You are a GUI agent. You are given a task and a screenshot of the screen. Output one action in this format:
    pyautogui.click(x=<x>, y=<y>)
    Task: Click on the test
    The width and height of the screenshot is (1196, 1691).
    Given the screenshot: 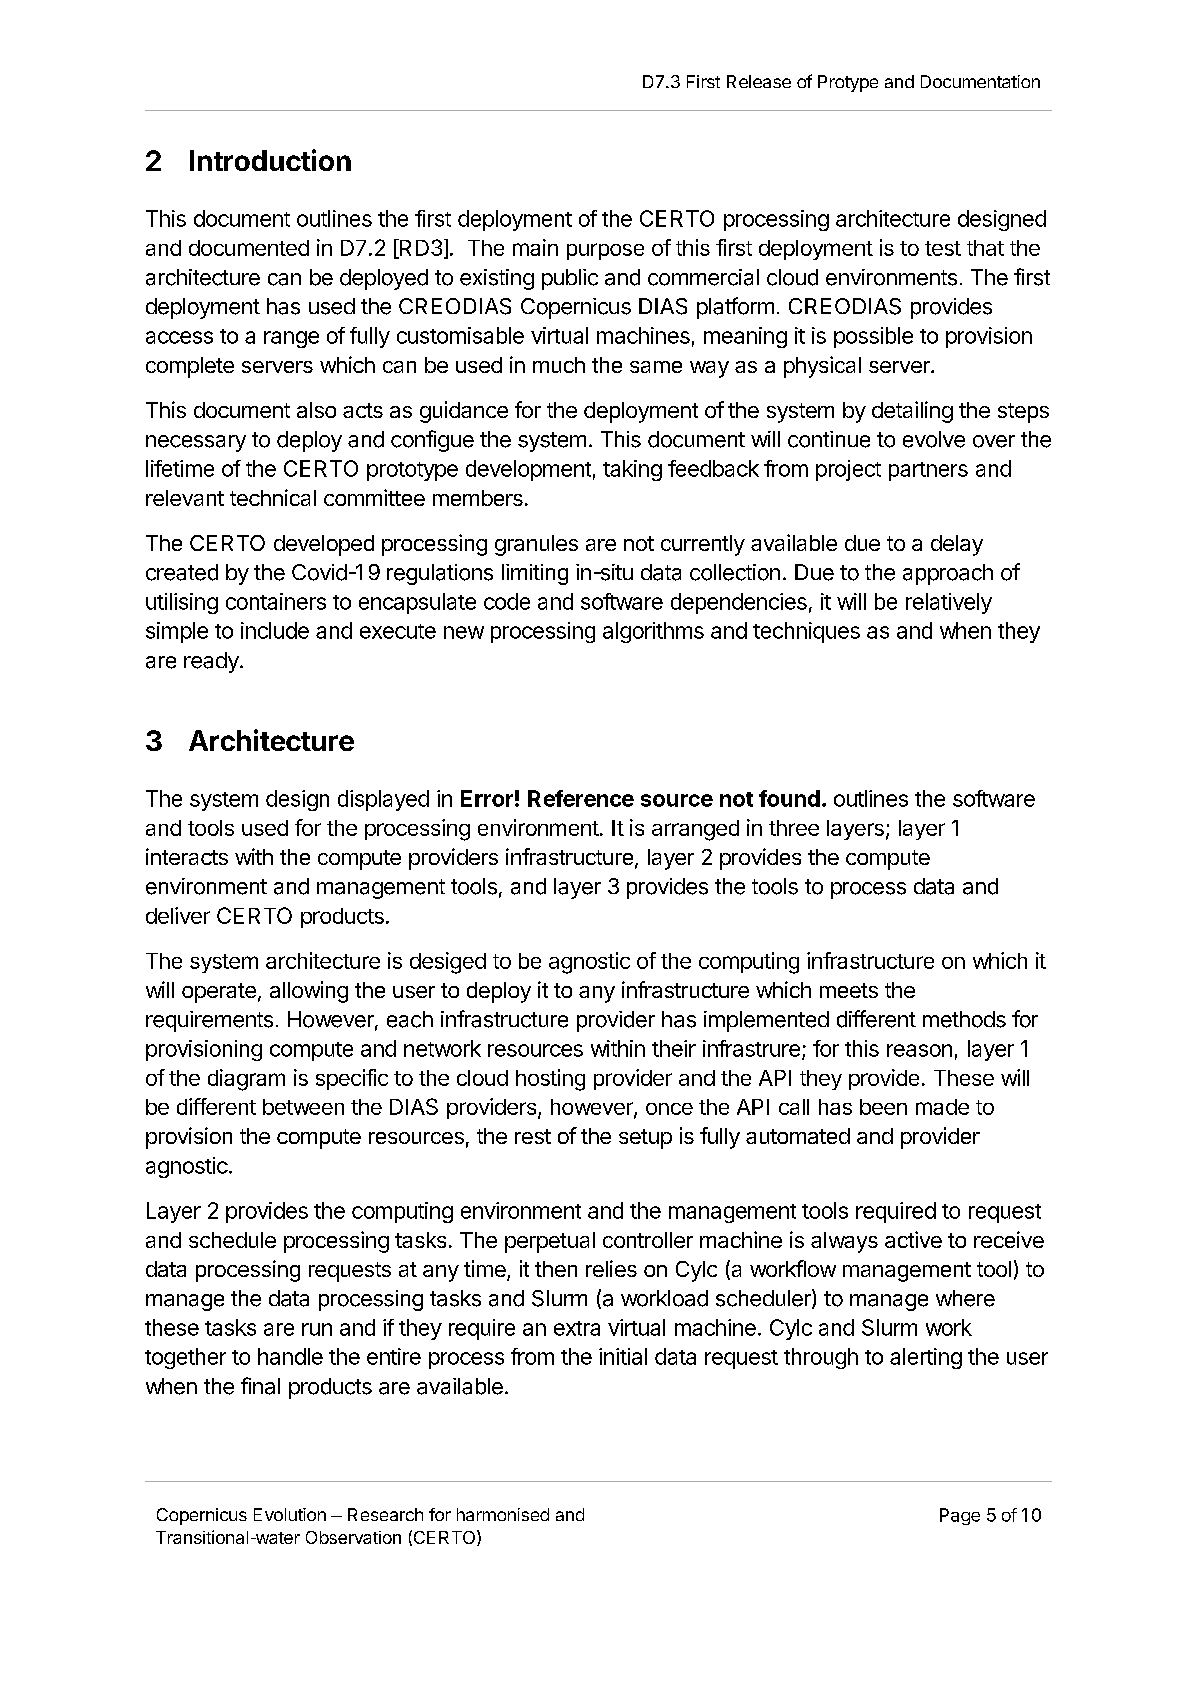 What is the action you would take?
    pyautogui.click(x=943, y=248)
